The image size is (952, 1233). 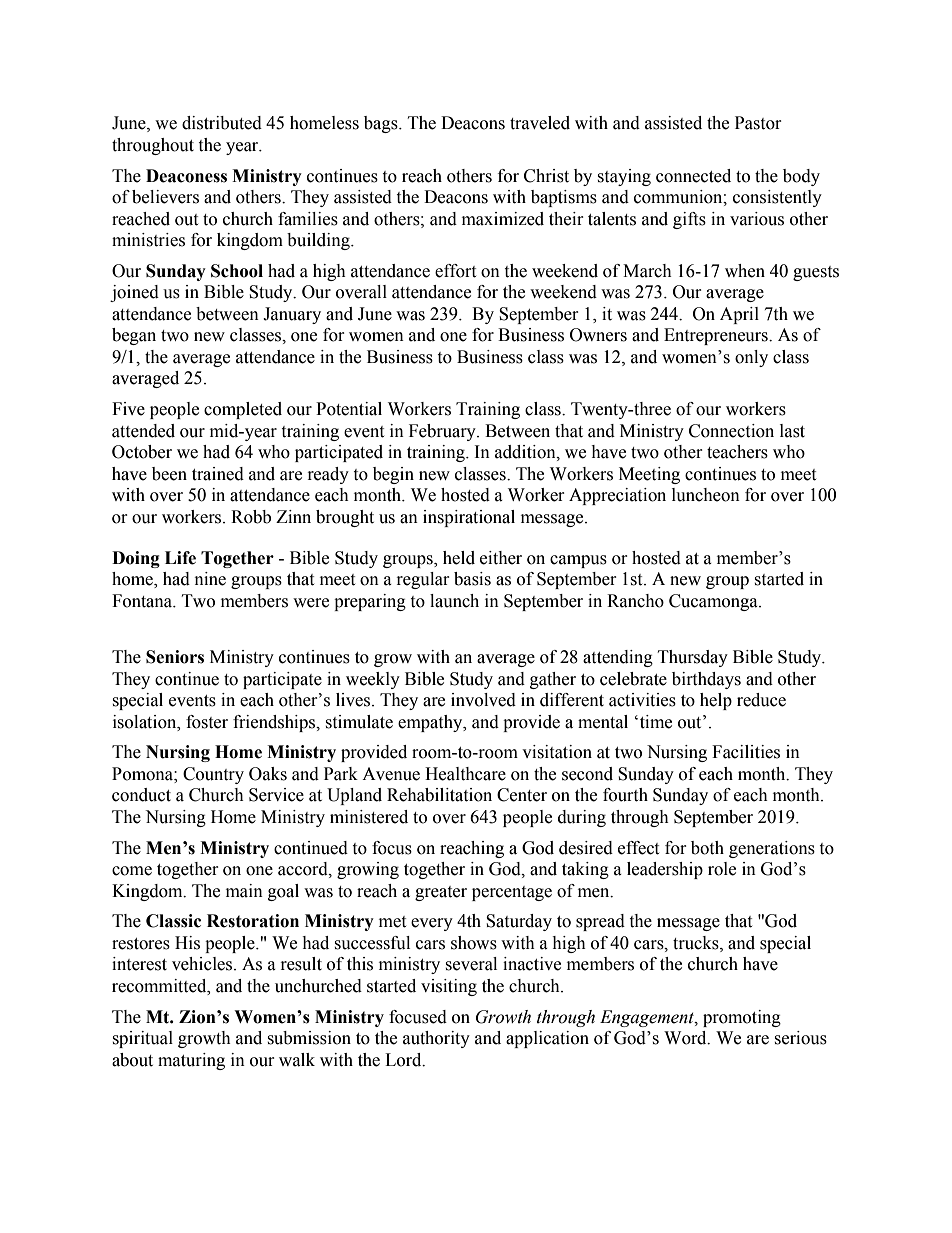 What do you see at coordinates (635, 601) in the screenshot?
I see `Rancho` at bounding box center [635, 601].
